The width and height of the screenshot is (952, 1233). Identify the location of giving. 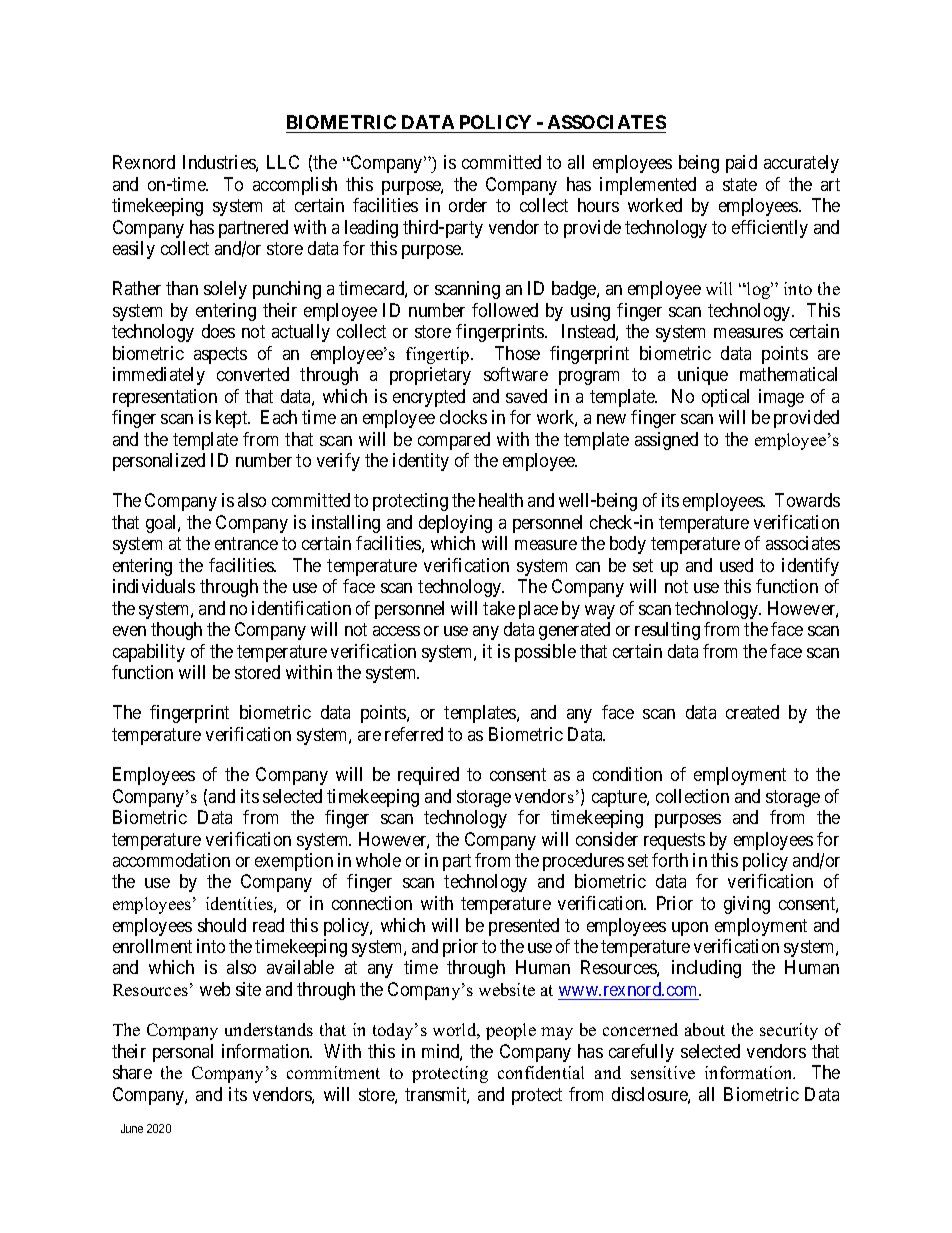
(747, 905).
